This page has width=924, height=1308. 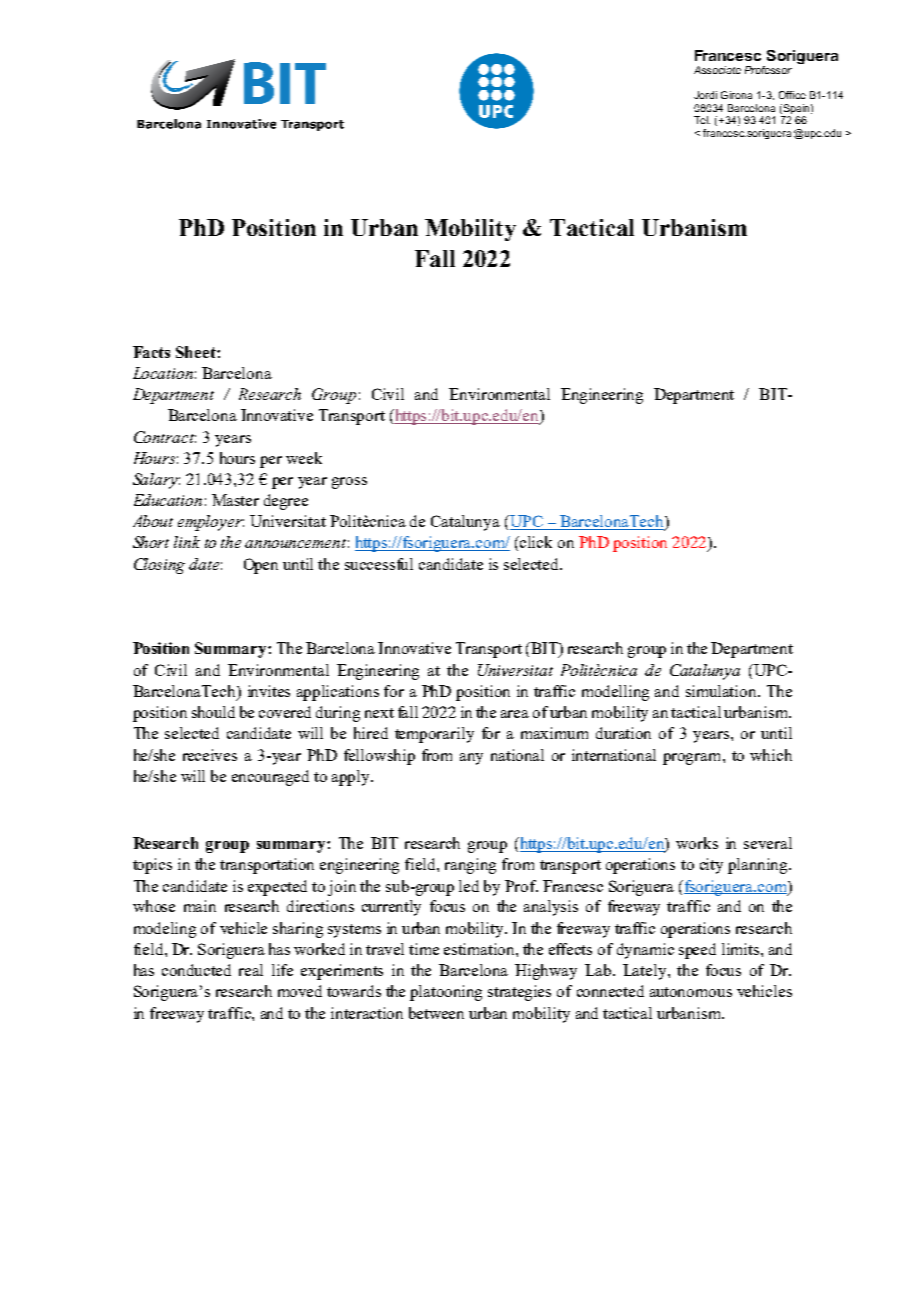 I want to click on program, so click(x=693, y=759).
